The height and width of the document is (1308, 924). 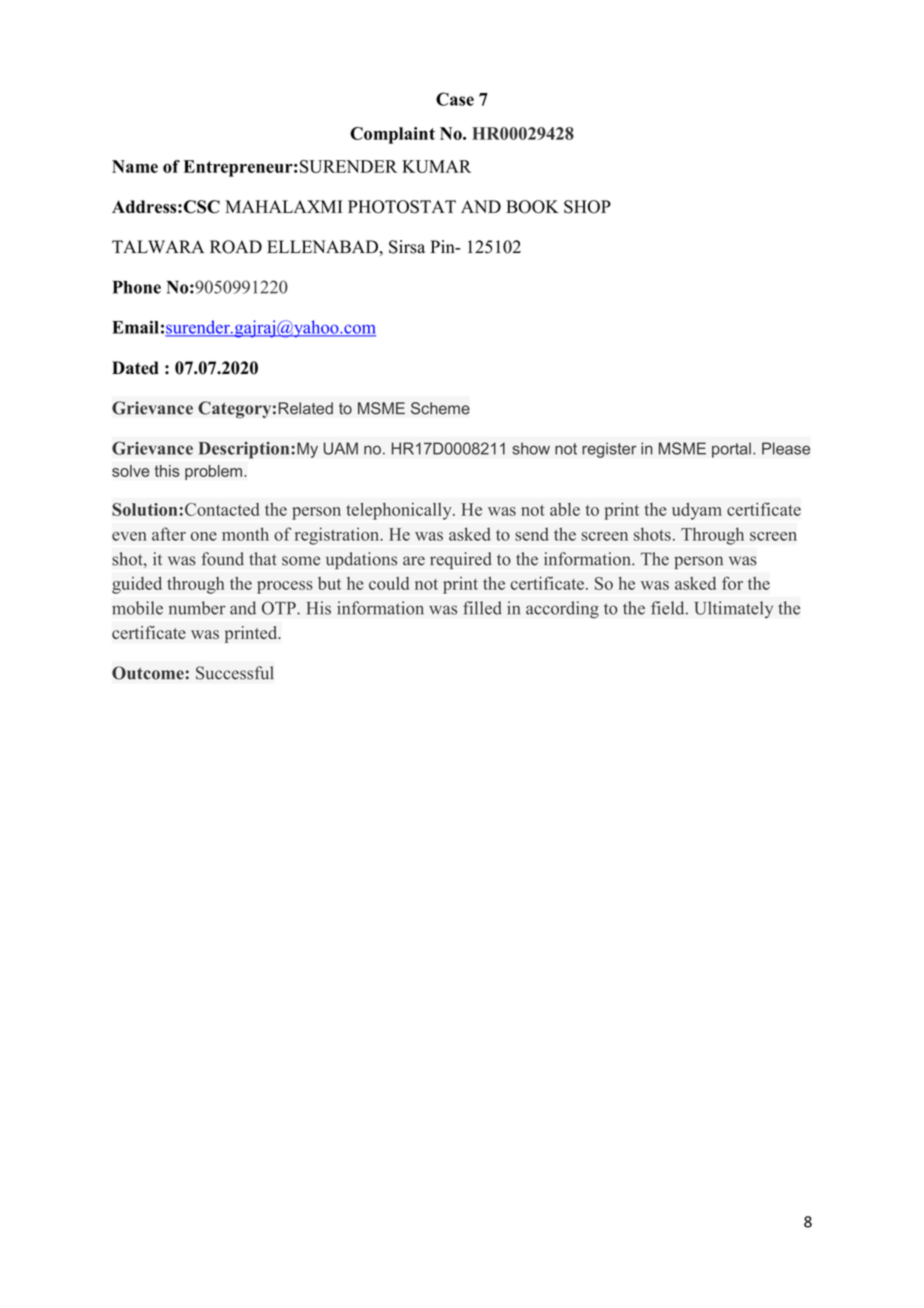 I want to click on Phone, so click(x=137, y=287).
